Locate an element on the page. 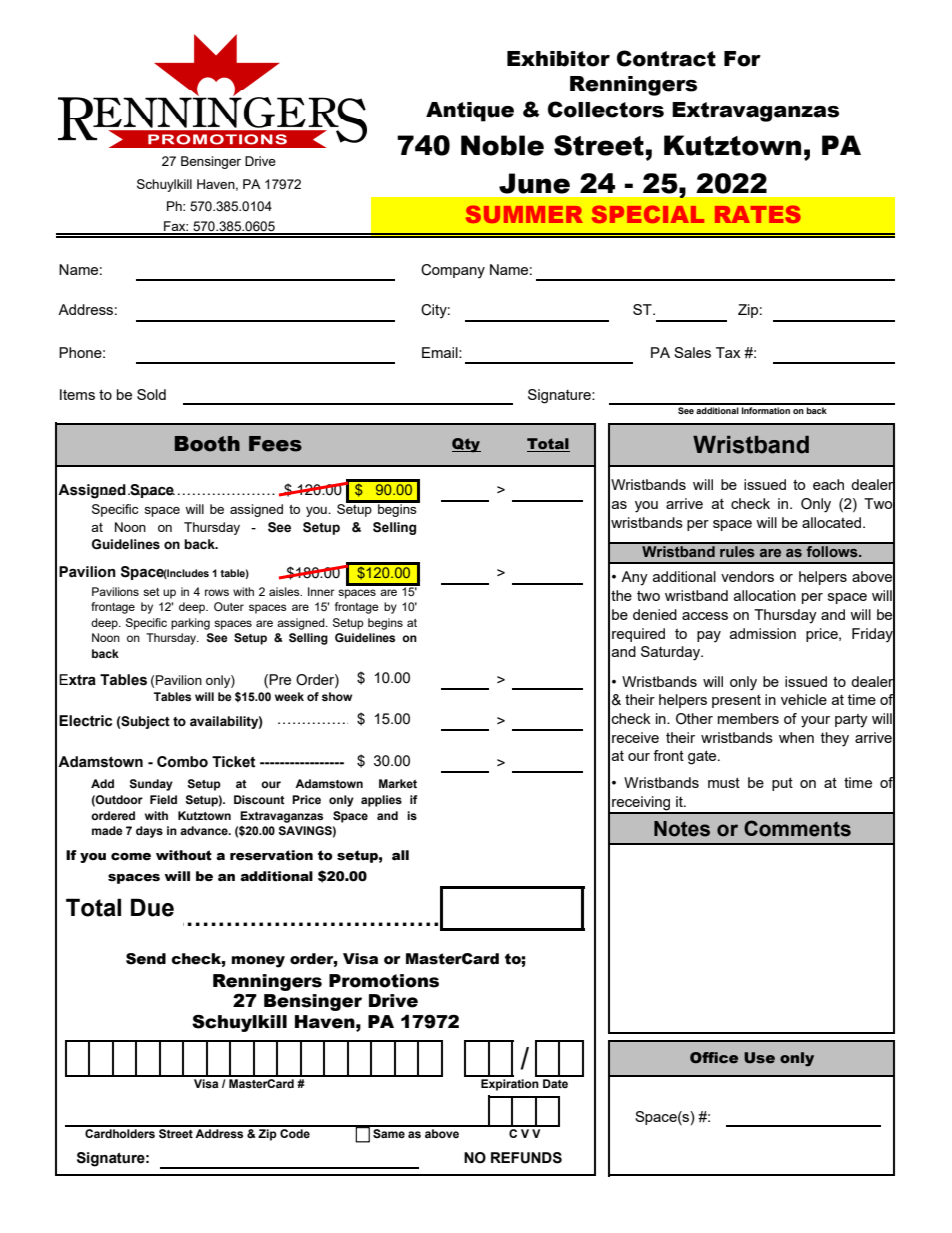  Booth is located at coordinates (207, 444).
